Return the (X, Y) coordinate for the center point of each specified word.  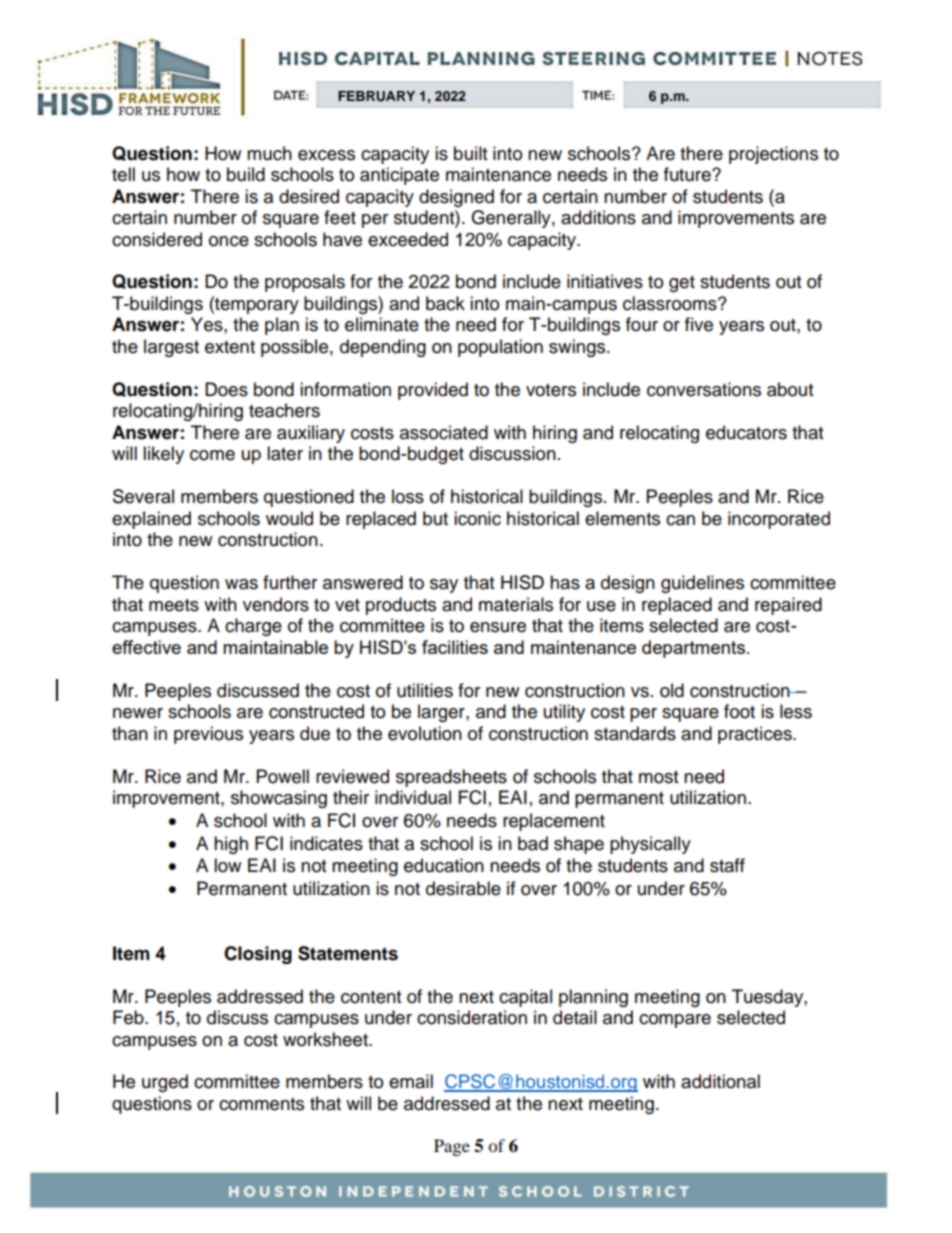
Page (452, 1147)
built (470, 153)
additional (720, 1081)
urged (165, 1083)
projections (773, 155)
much (269, 153)
